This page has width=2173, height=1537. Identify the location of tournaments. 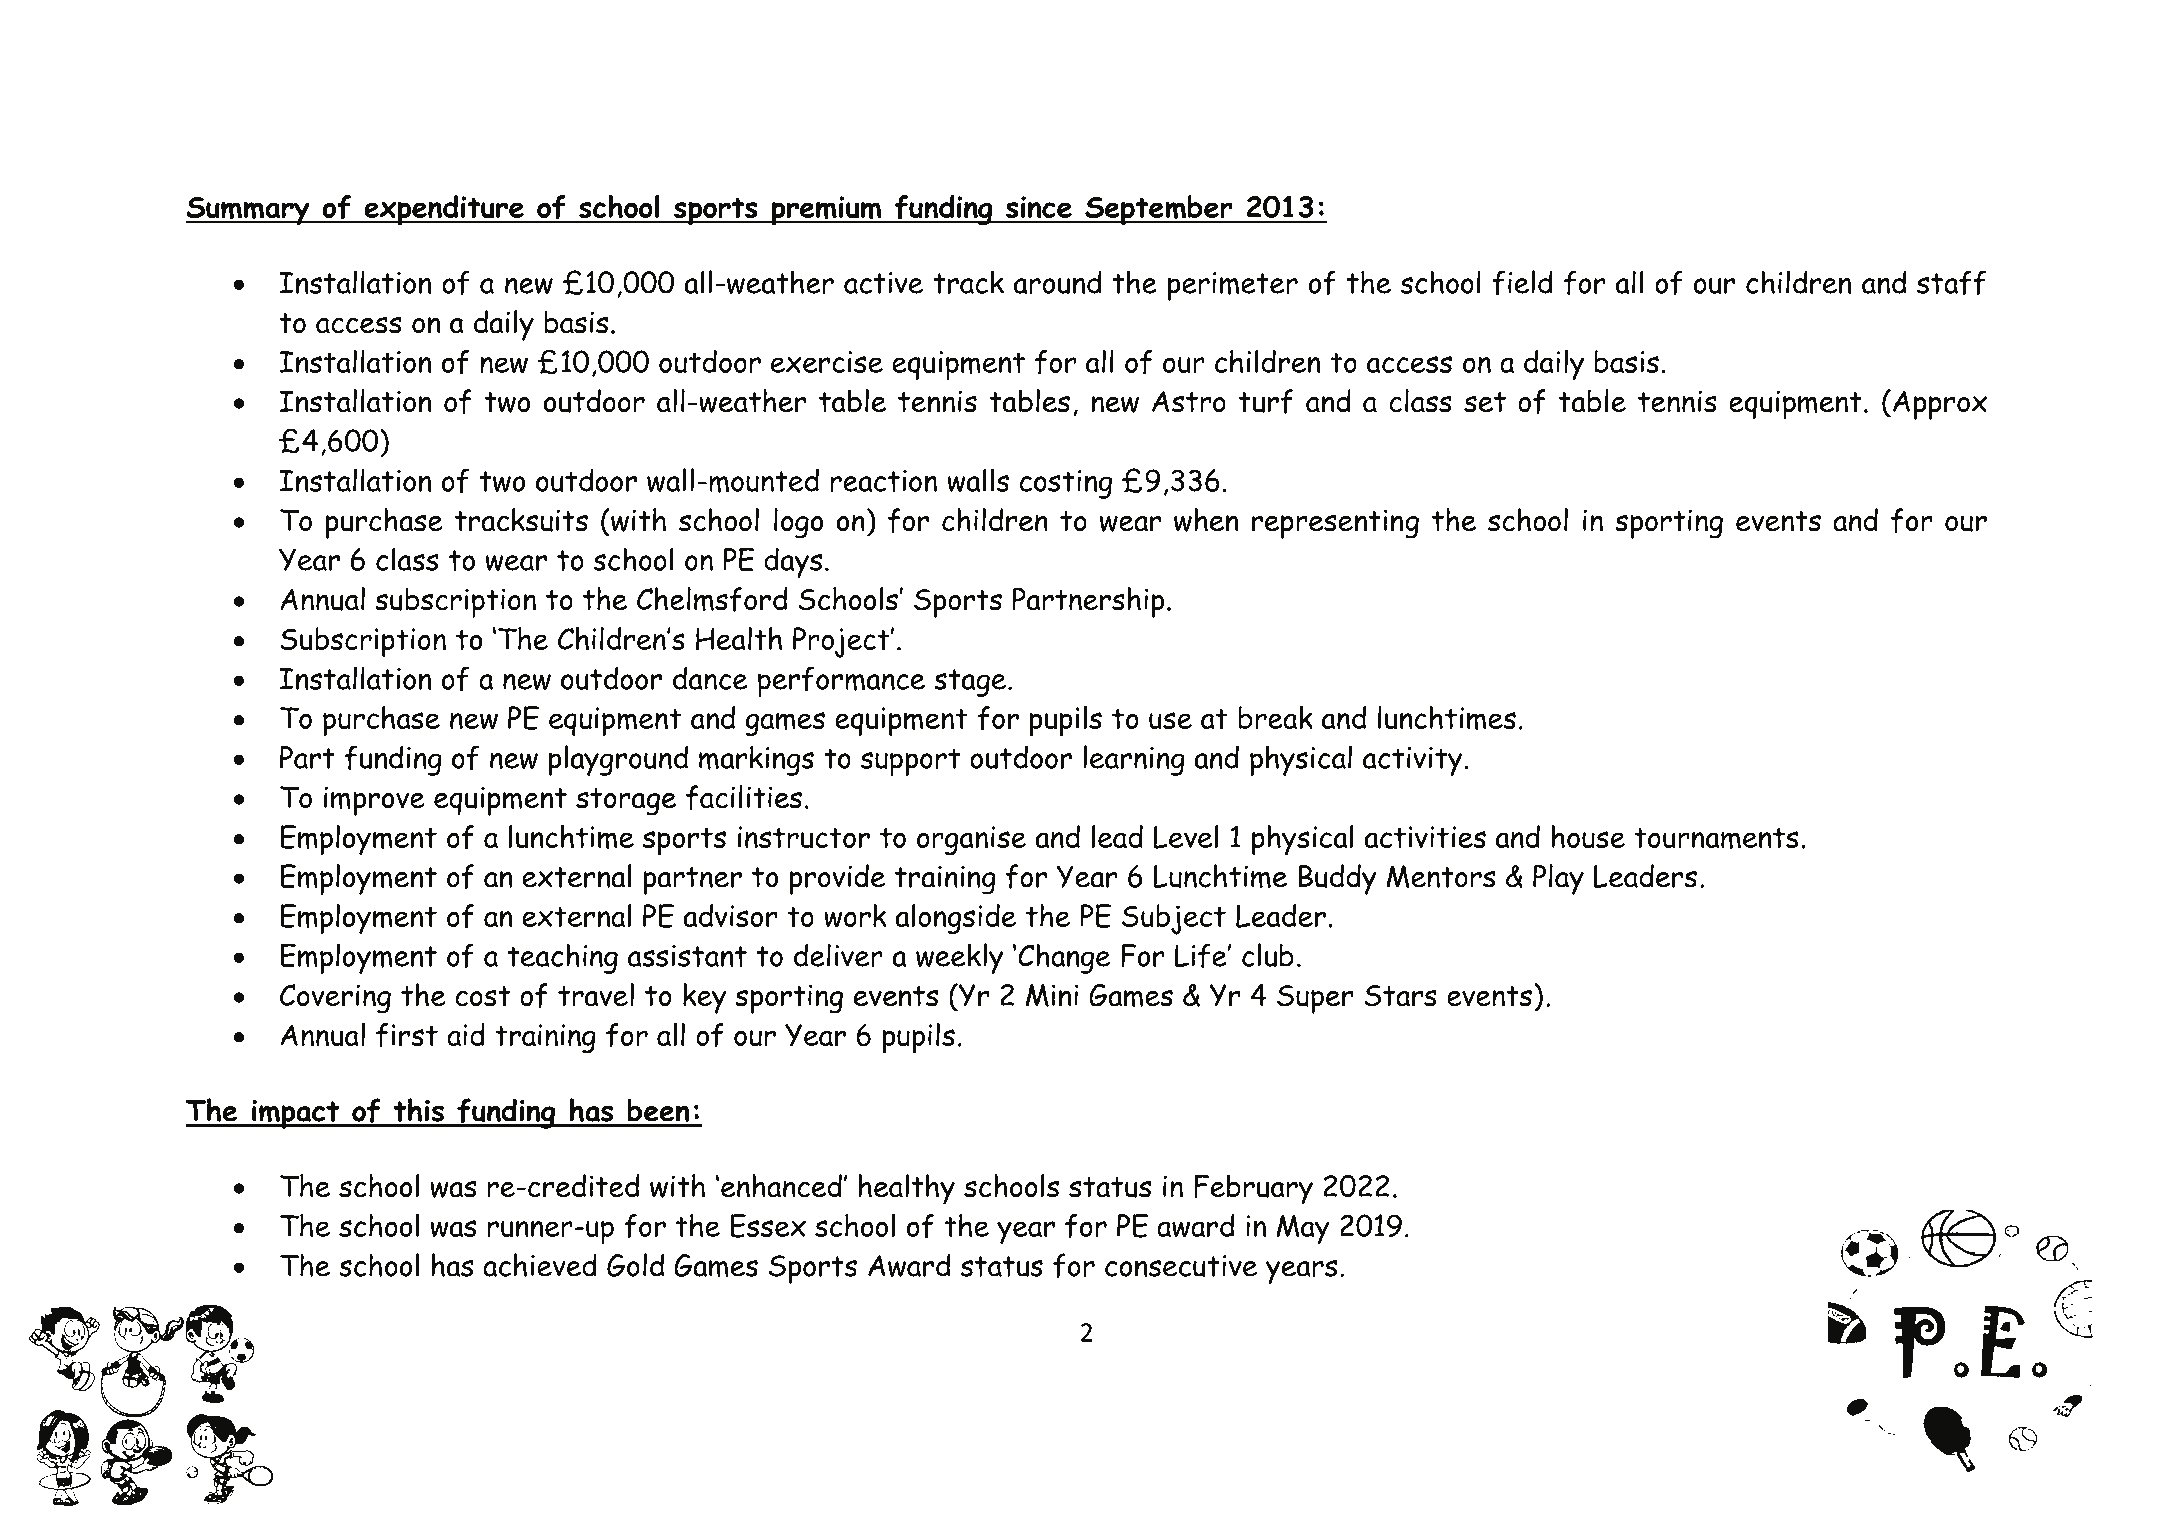
(1716, 838).
